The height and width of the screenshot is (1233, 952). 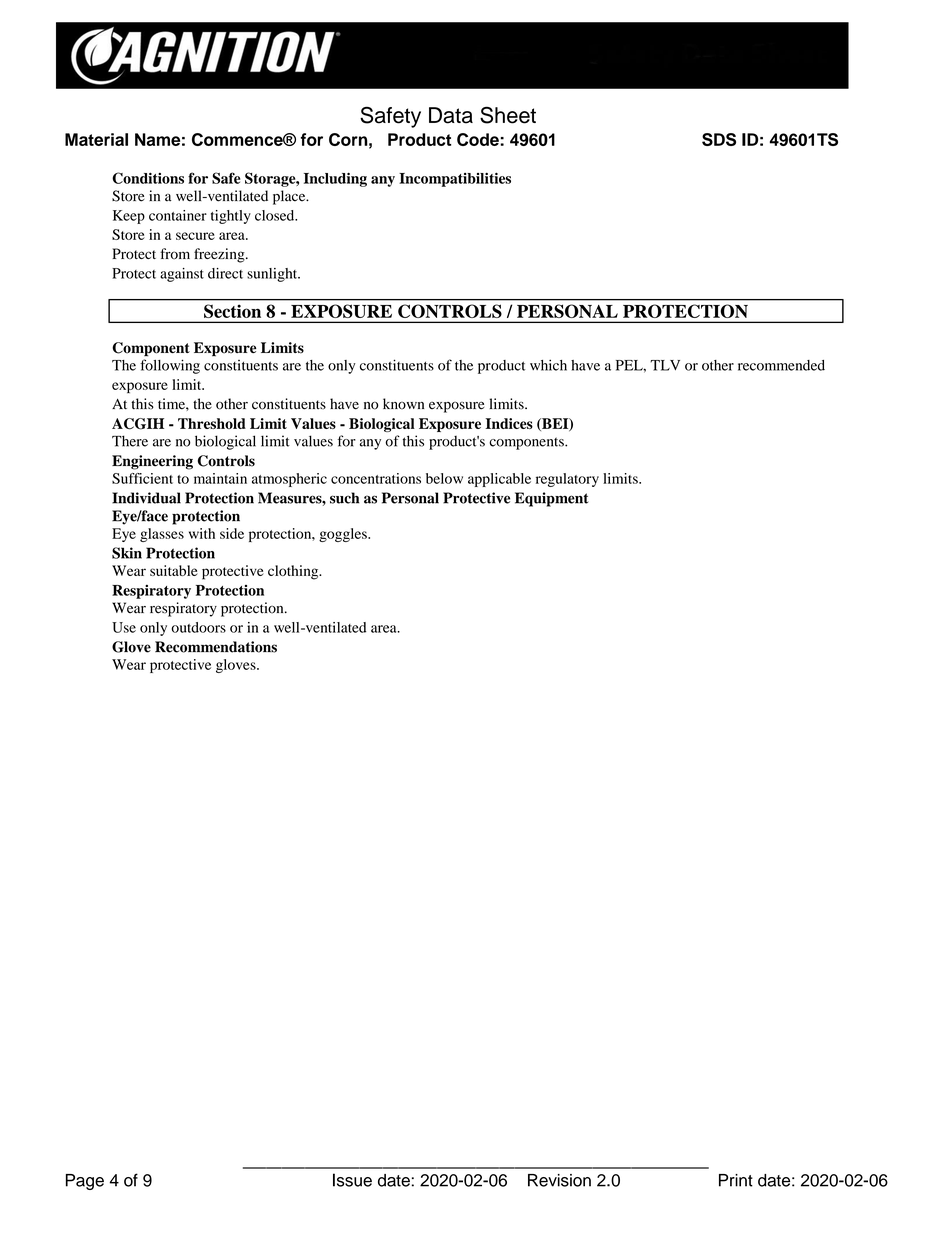 I want to click on clothing, so click(x=294, y=572).
